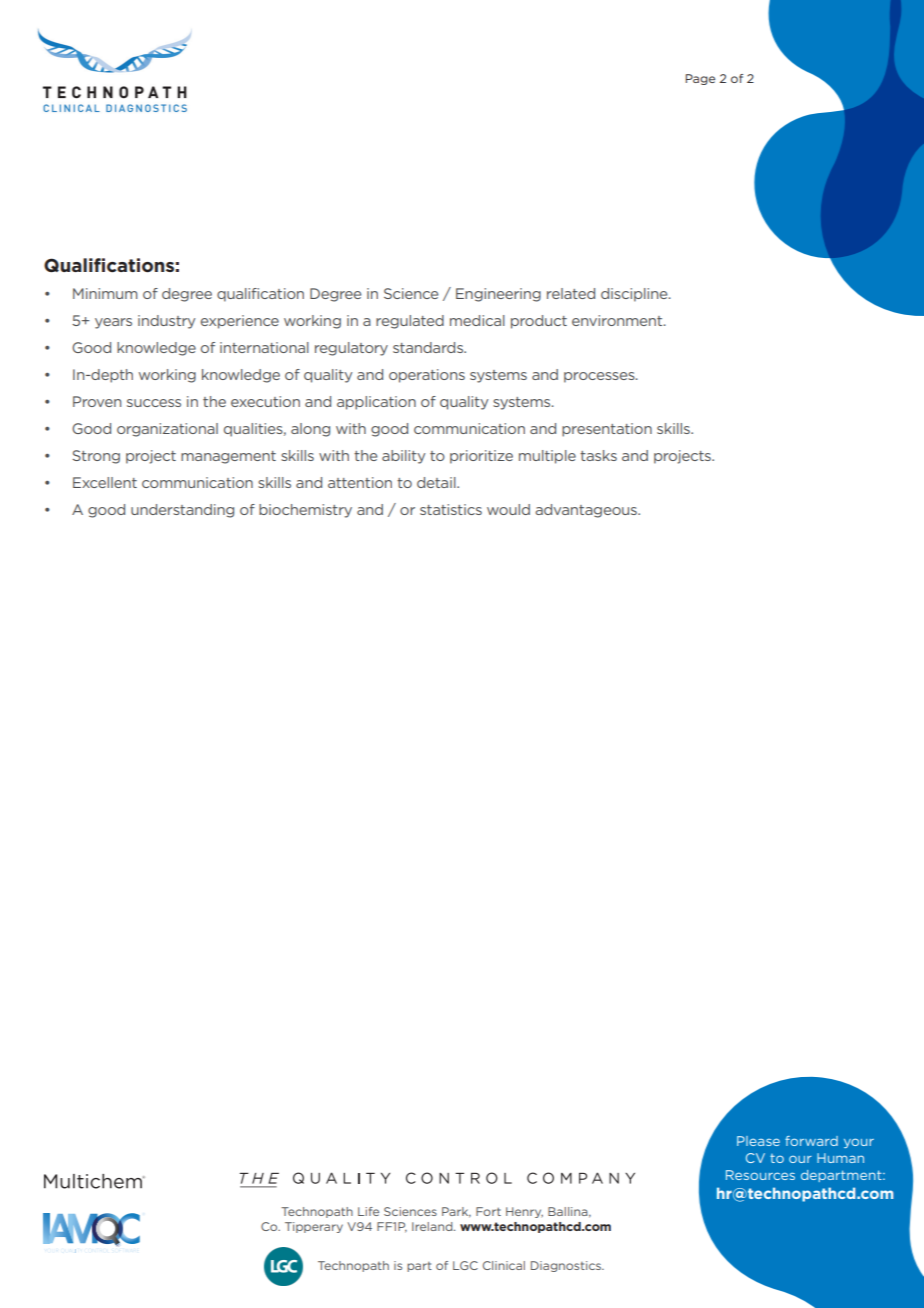 This page has width=924, height=1308. I want to click on Life, so click(368, 1211).
